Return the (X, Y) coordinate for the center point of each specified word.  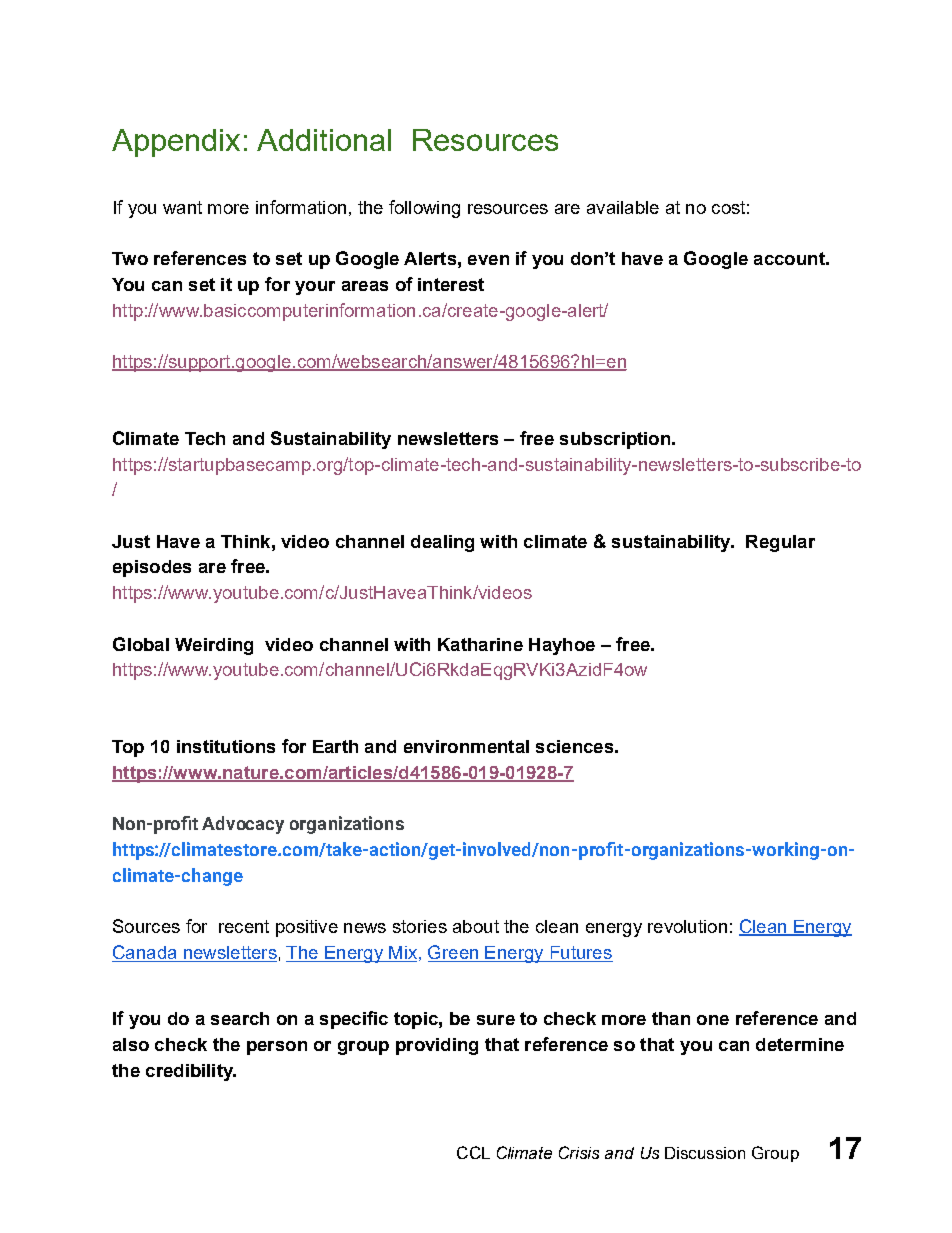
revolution (687, 926)
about (476, 926)
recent (244, 926)
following (424, 209)
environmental (466, 746)
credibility (190, 1072)
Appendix (176, 143)
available (623, 207)
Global (141, 644)
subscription (615, 440)
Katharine (480, 644)
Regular (780, 543)
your (315, 288)
